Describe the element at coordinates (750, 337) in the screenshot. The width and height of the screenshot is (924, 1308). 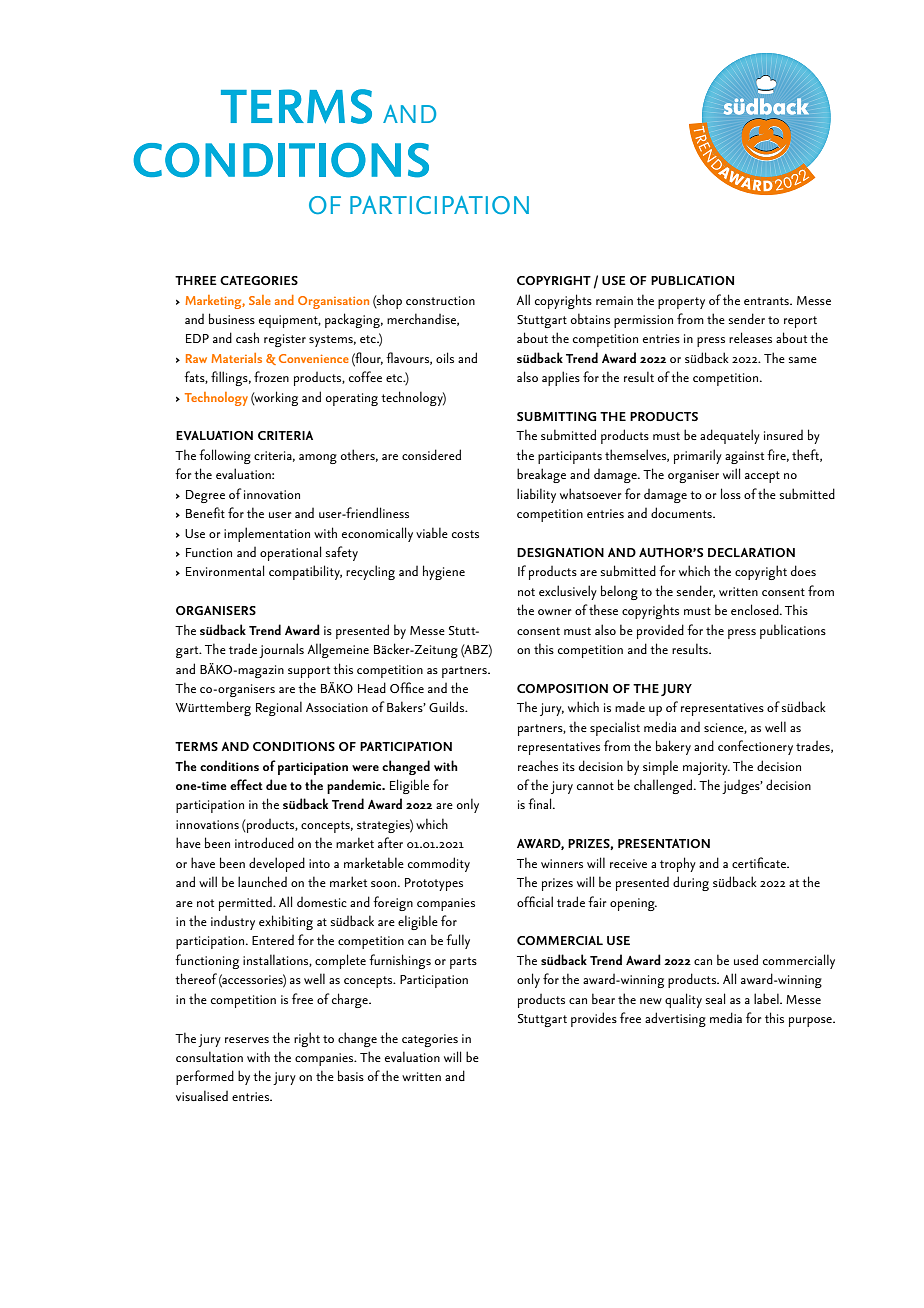
I see `releases` at that location.
